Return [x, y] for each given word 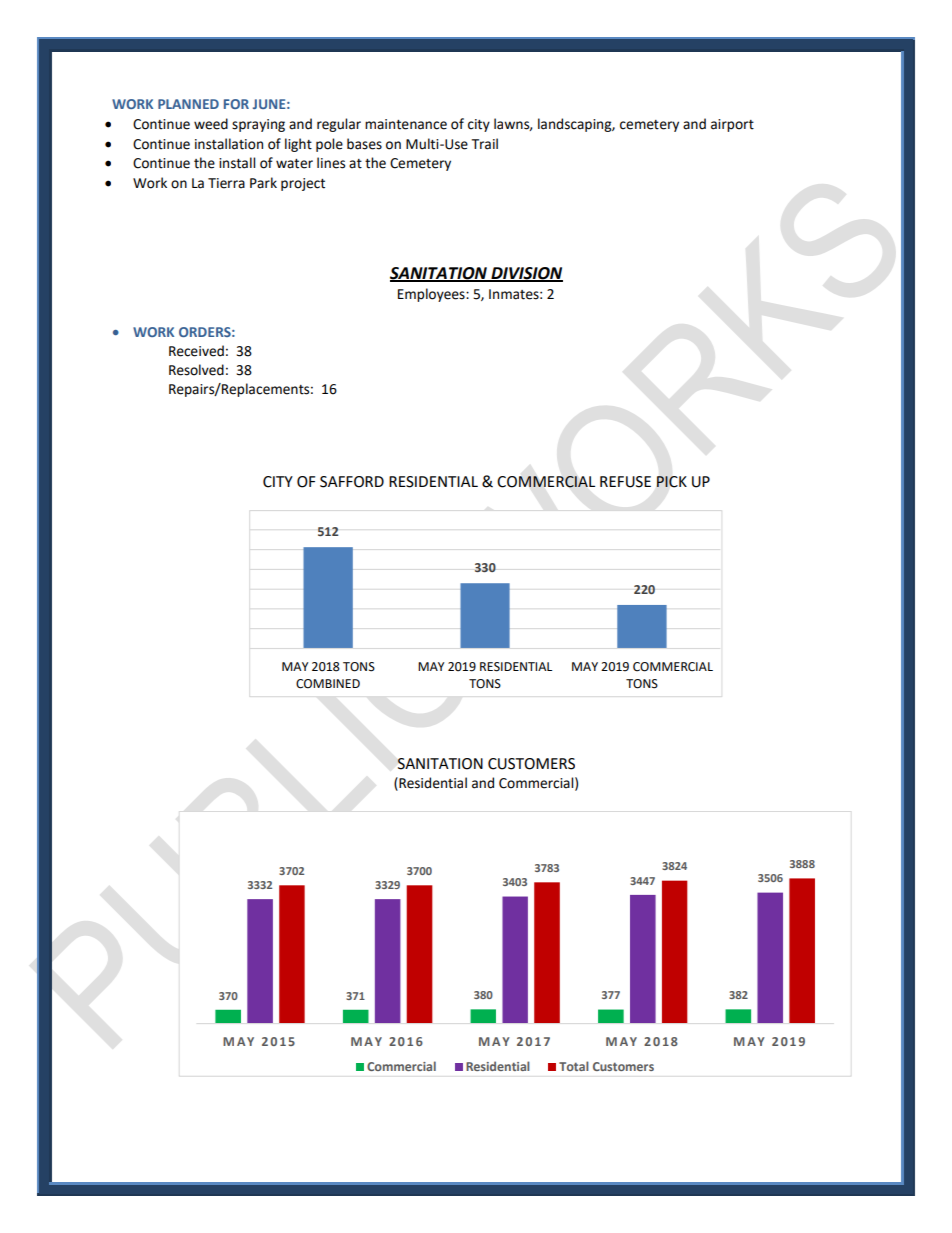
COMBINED [328, 684]
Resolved [196, 370]
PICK [671, 482]
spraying [258, 125]
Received [196, 351]
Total [574, 1066]
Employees [432, 295]
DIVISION [526, 274]
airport [732, 125]
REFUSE [625, 482]
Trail [485, 144]
